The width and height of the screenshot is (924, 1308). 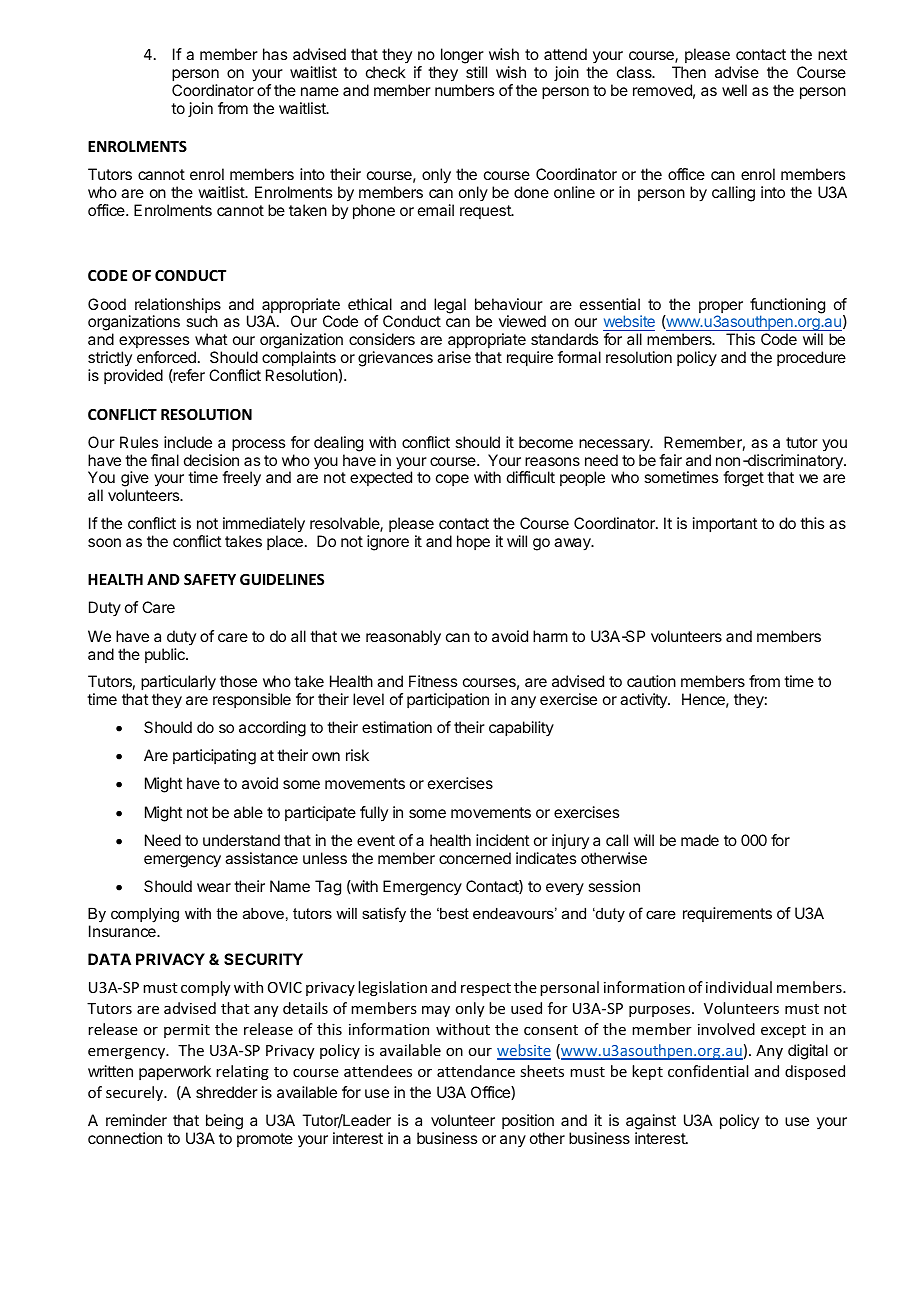 I want to click on well, so click(x=734, y=90).
